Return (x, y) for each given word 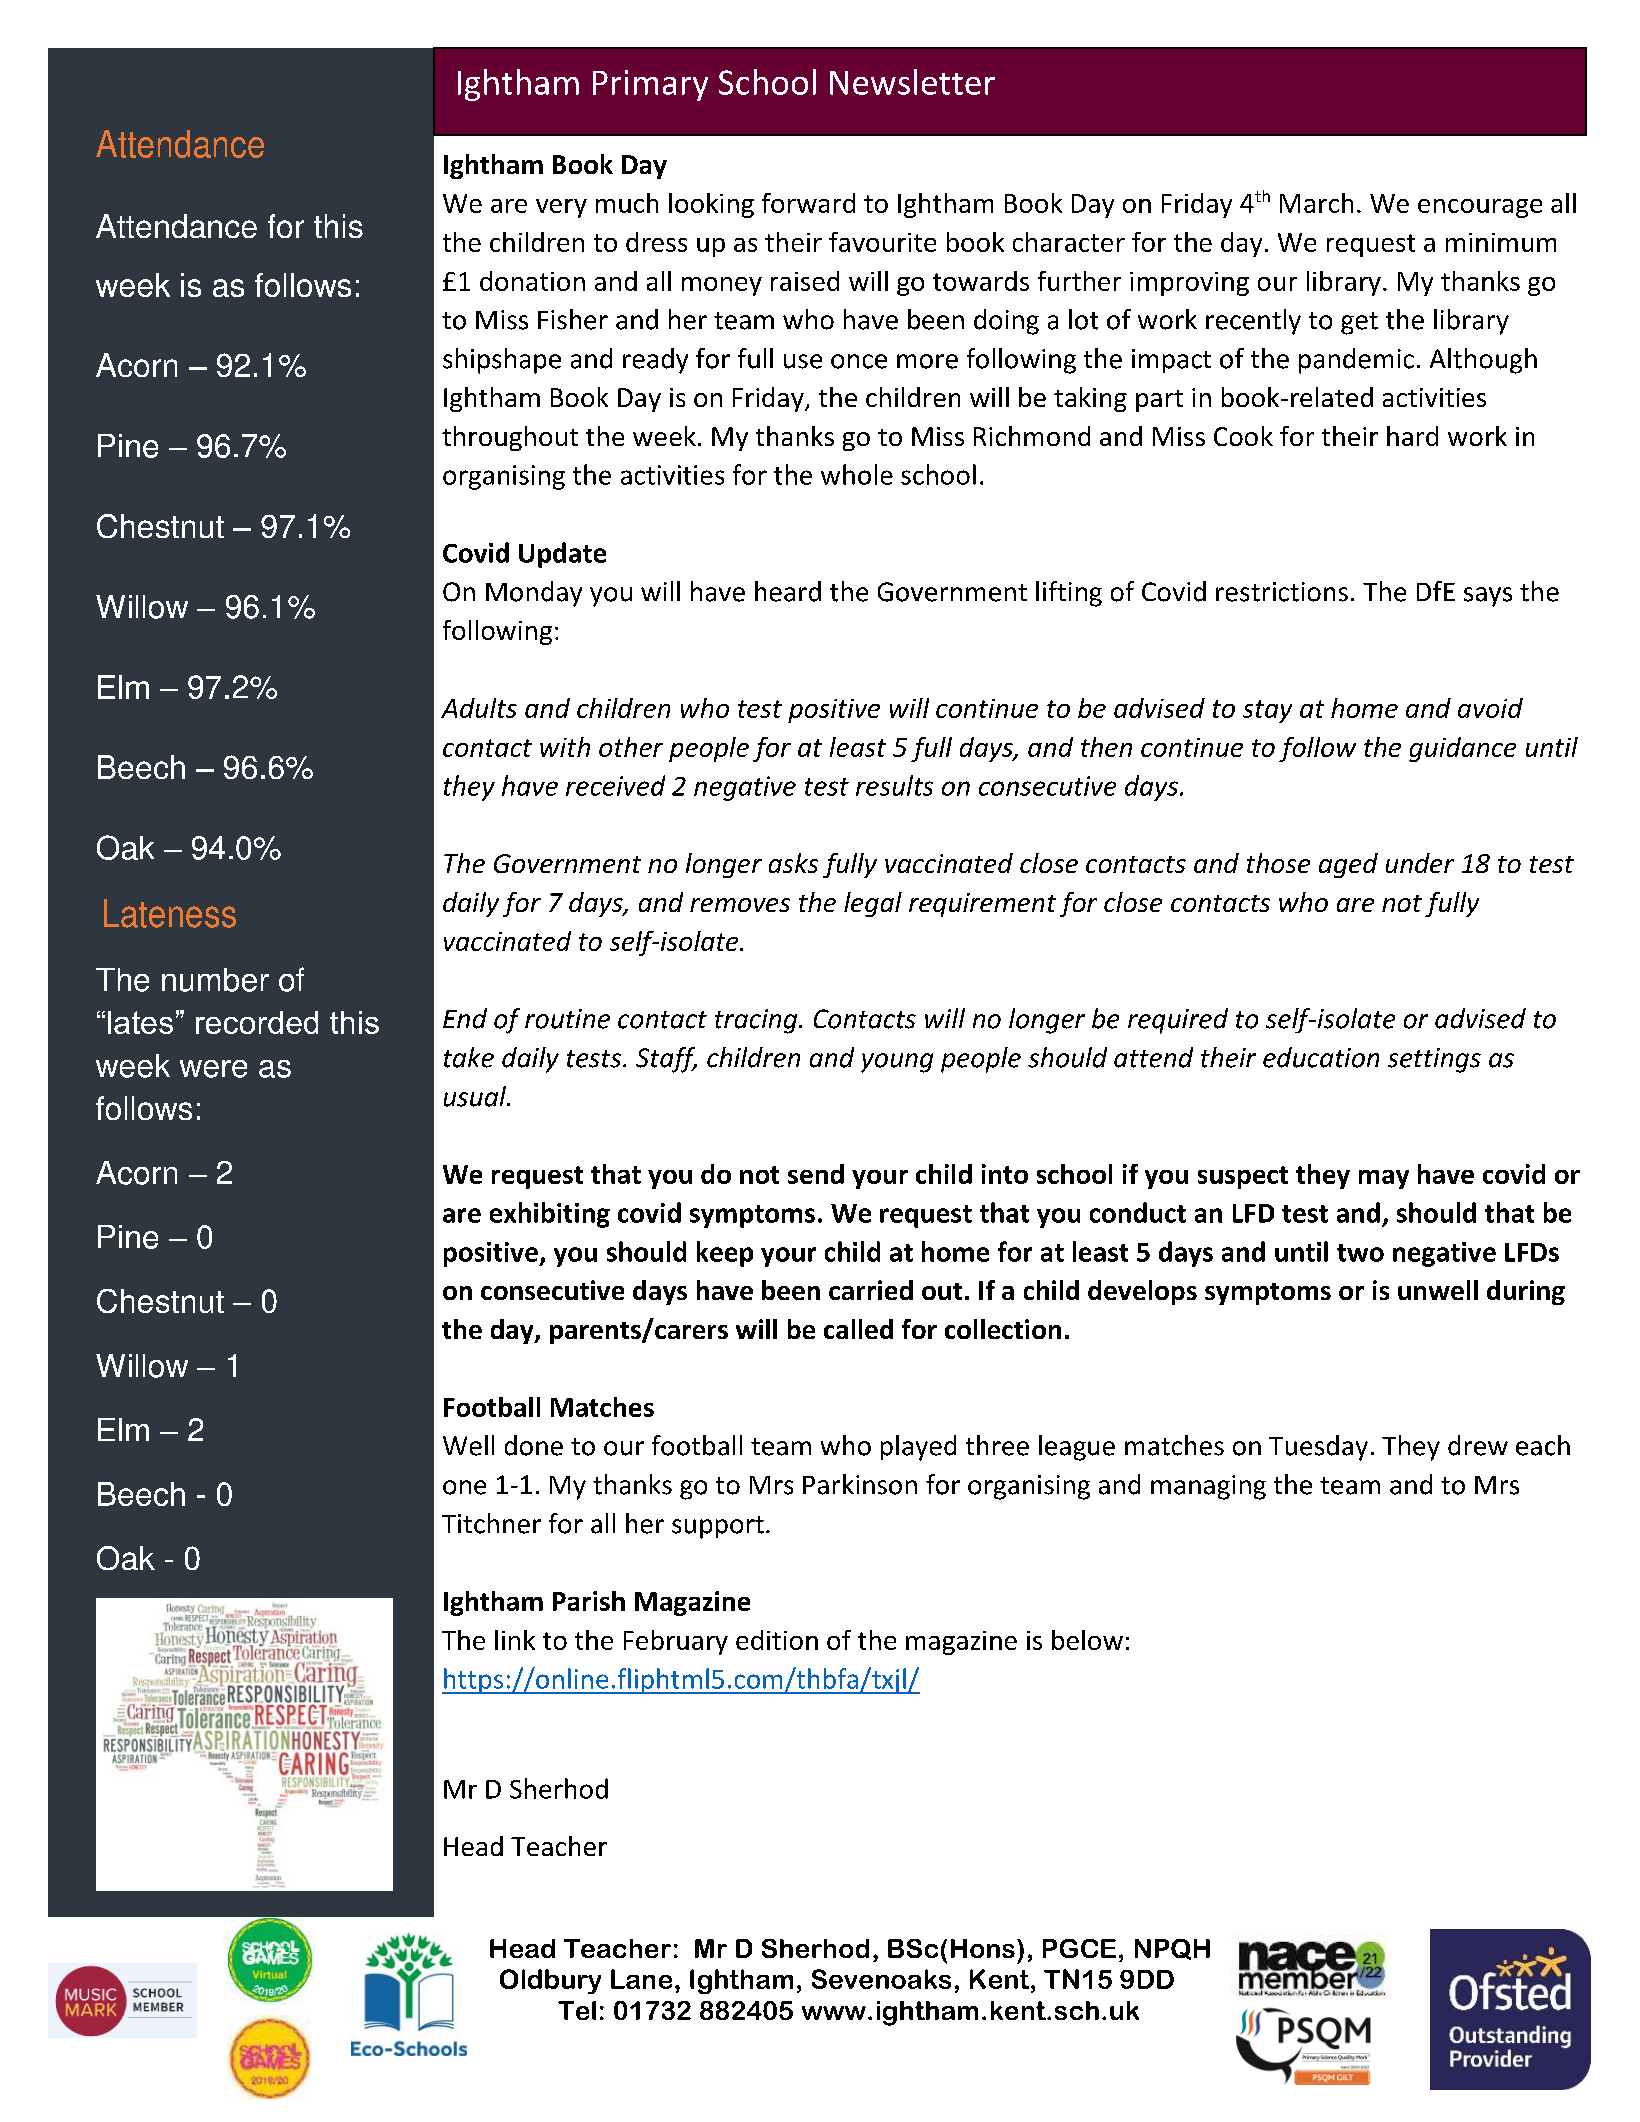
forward (808, 203)
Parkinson (860, 1484)
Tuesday (1318, 1448)
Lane (641, 1979)
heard (788, 591)
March (1316, 203)
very (561, 208)
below (1087, 1640)
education (1321, 1057)
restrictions (1282, 592)
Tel (577, 2010)
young (897, 1063)
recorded (257, 1022)
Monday (534, 594)
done (534, 1445)
